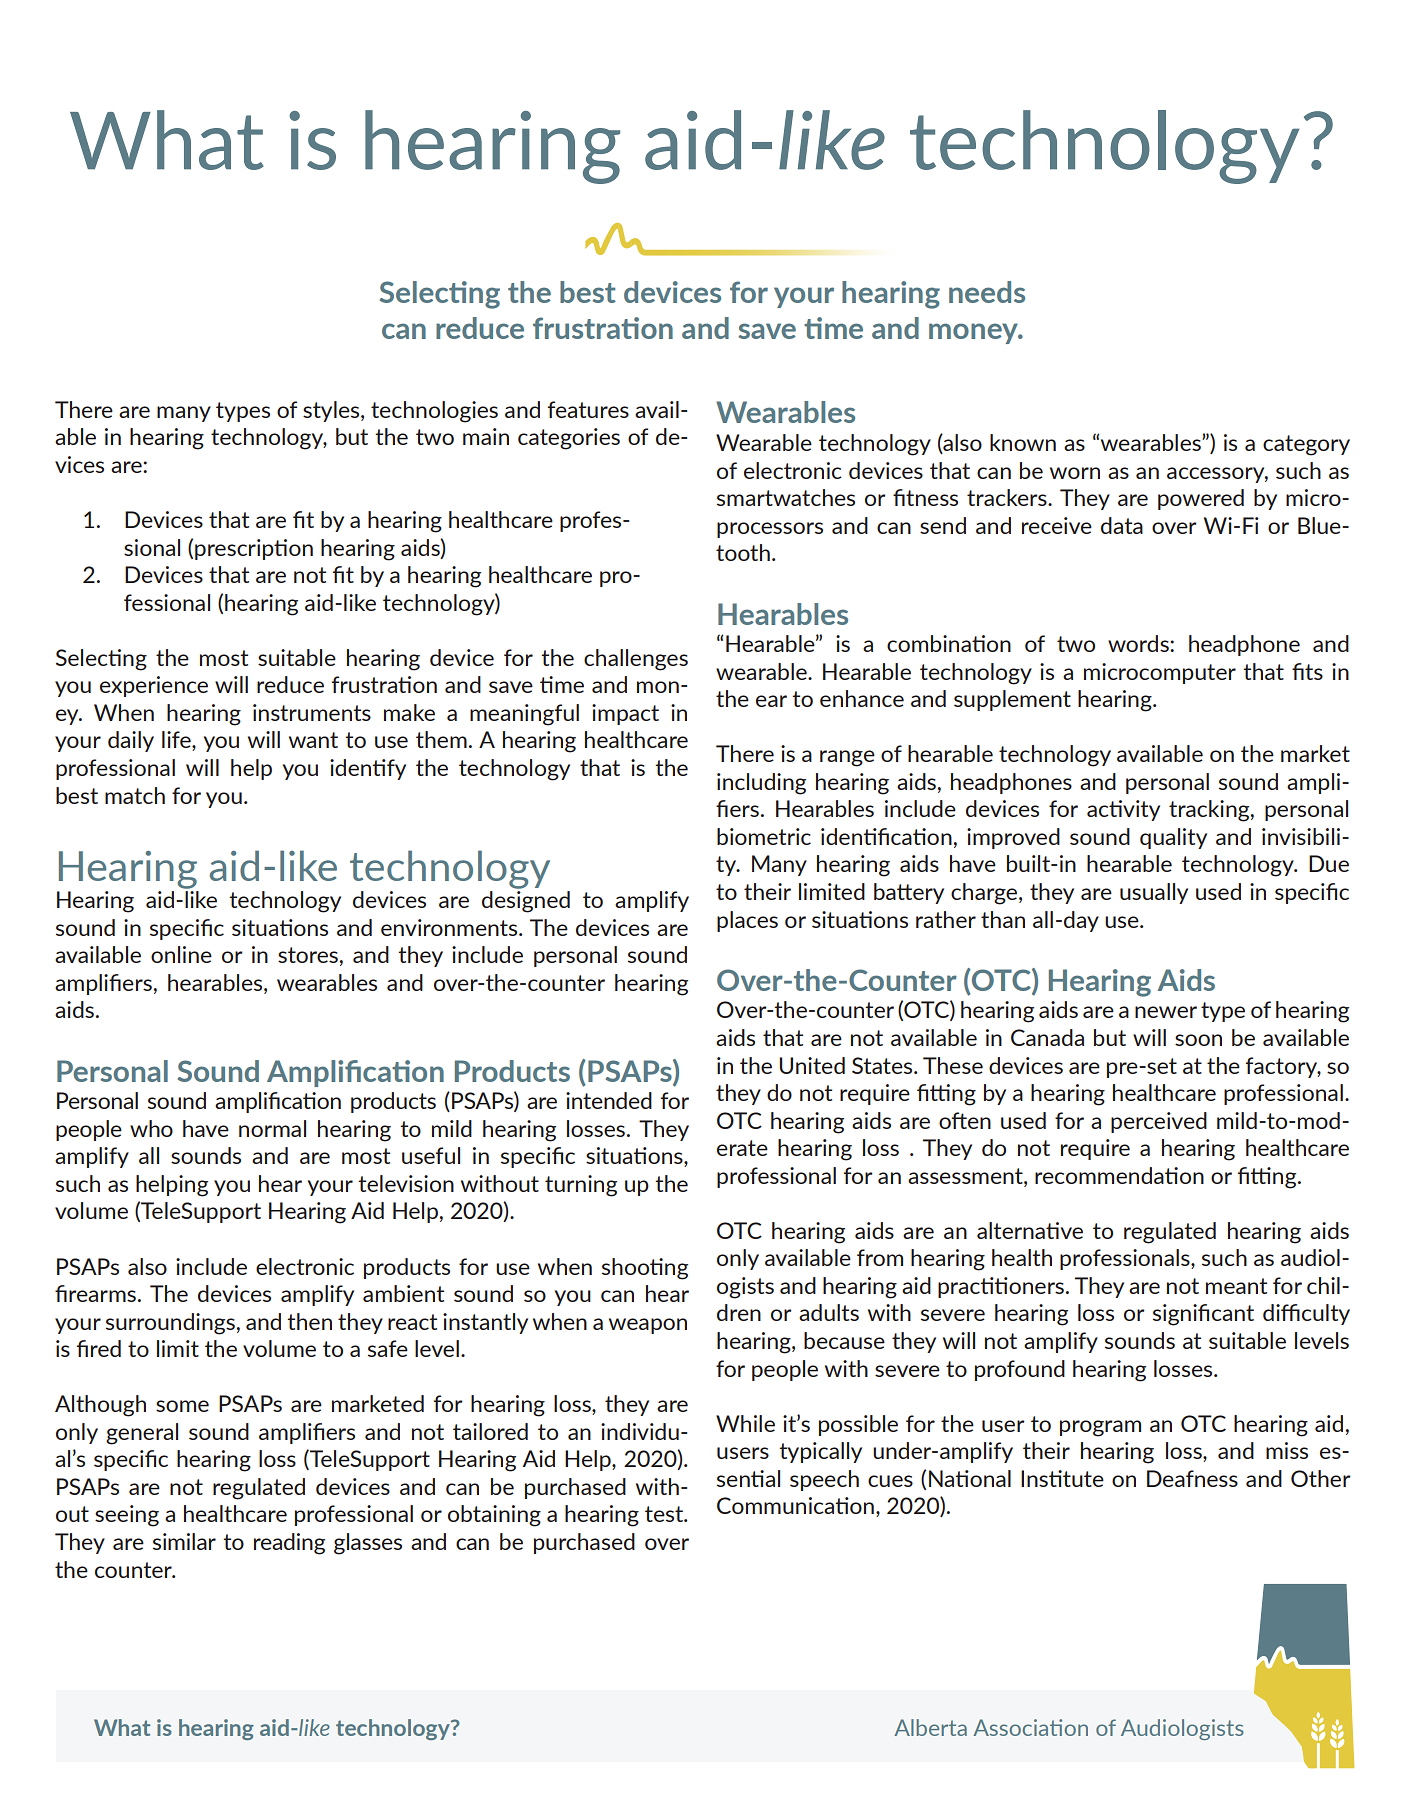  Describe the element at coordinates (987, 292) in the page. I see `needs` at that location.
